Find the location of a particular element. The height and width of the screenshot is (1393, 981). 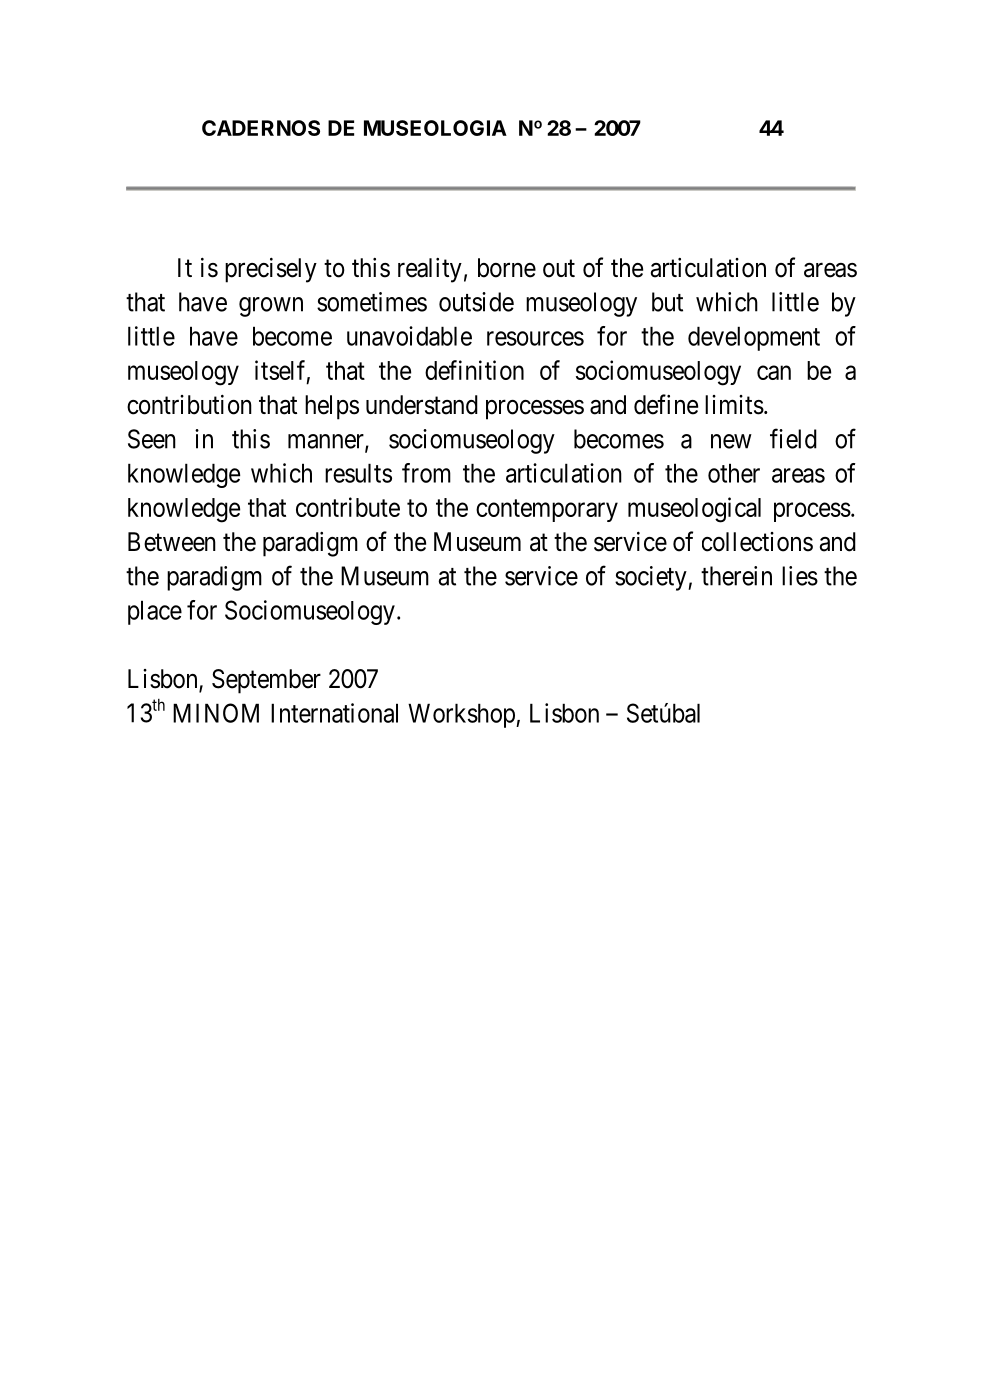

development is located at coordinates (754, 338).
